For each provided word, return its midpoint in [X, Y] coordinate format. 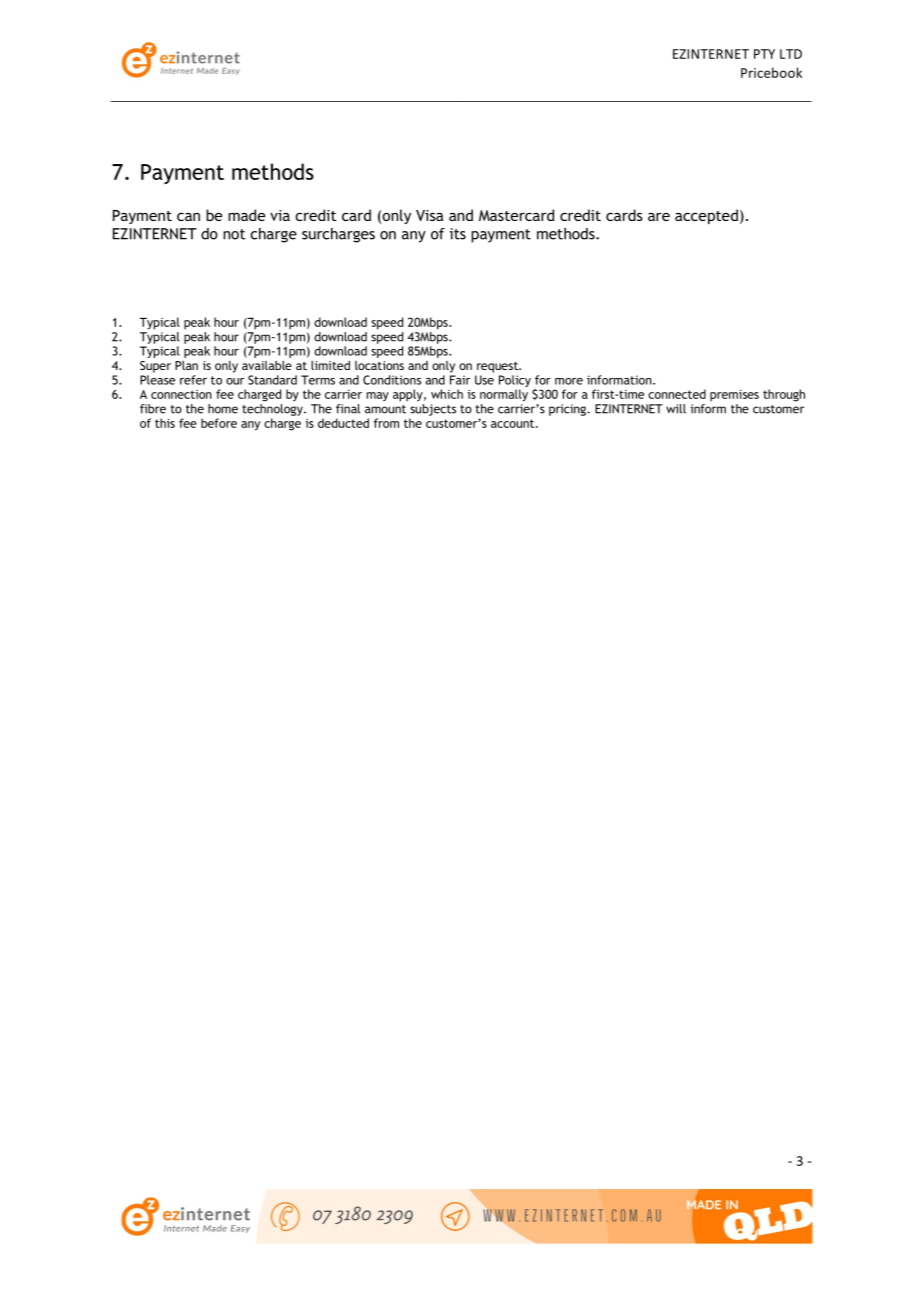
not [234, 234]
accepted [706, 216]
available [267, 365]
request [498, 367]
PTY [764, 54]
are [659, 216]
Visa [430, 215]
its [458, 234]
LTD [791, 54]
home [223, 409]
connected [677, 394]
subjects [433, 410]
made [246, 215]
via [280, 215]
